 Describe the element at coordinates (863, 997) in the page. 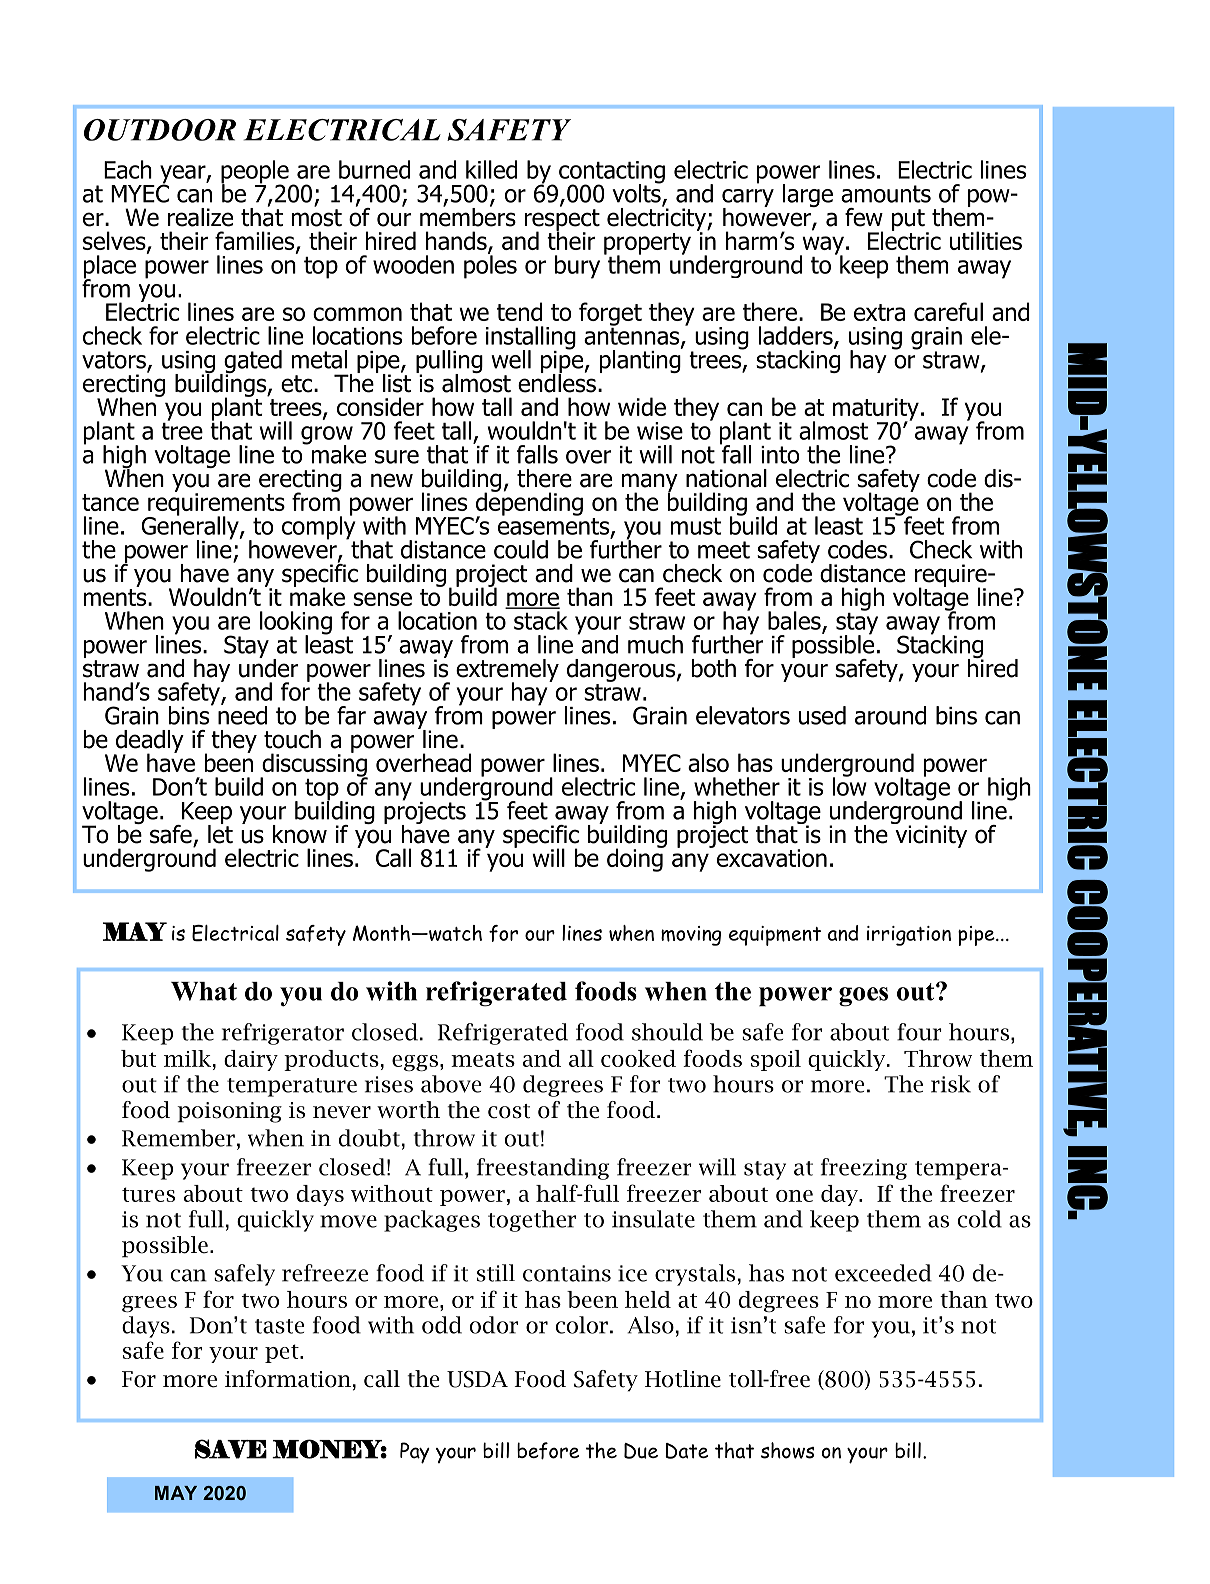

I see `goes` at that location.
